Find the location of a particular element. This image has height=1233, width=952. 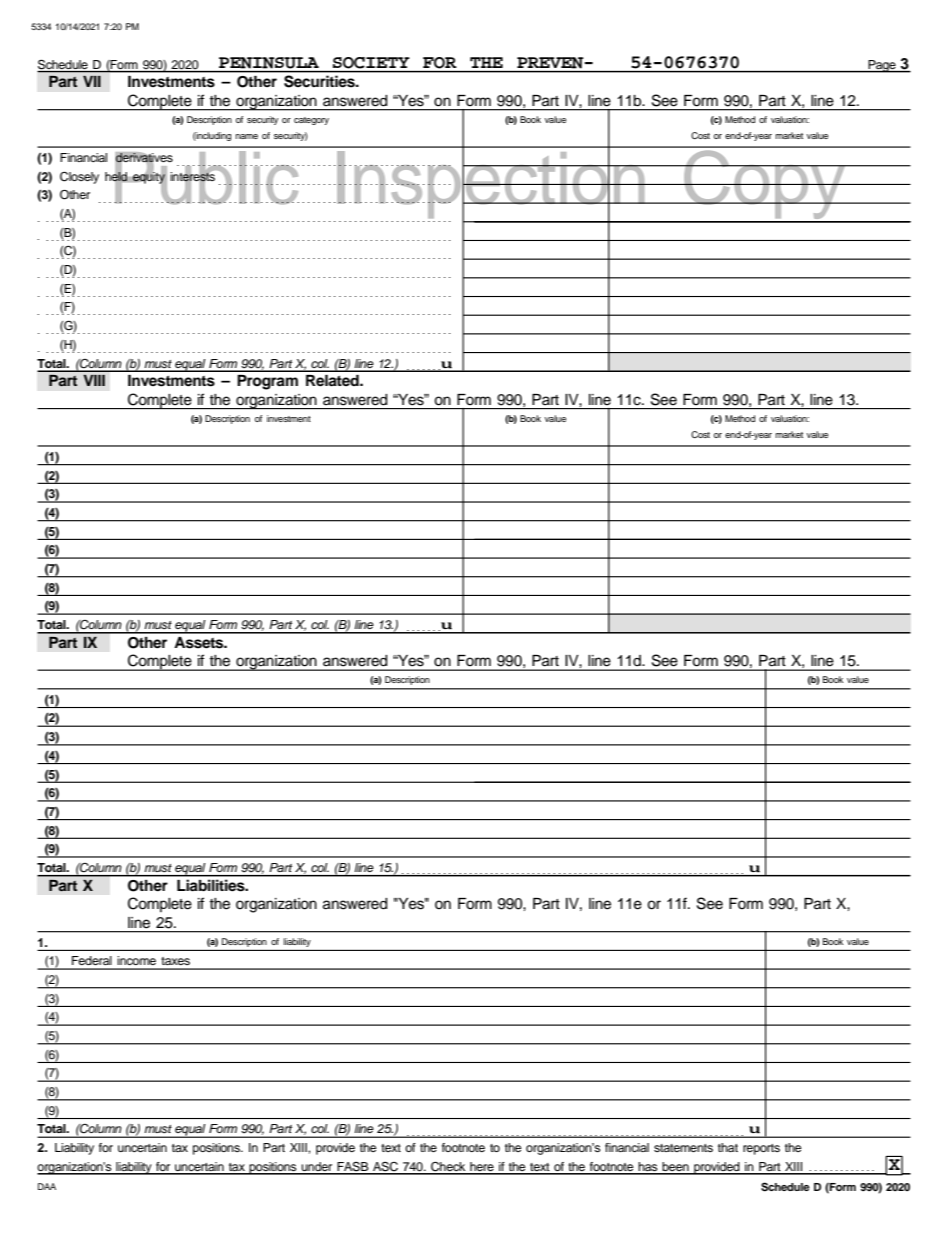

Public is located at coordinates (206, 177).
